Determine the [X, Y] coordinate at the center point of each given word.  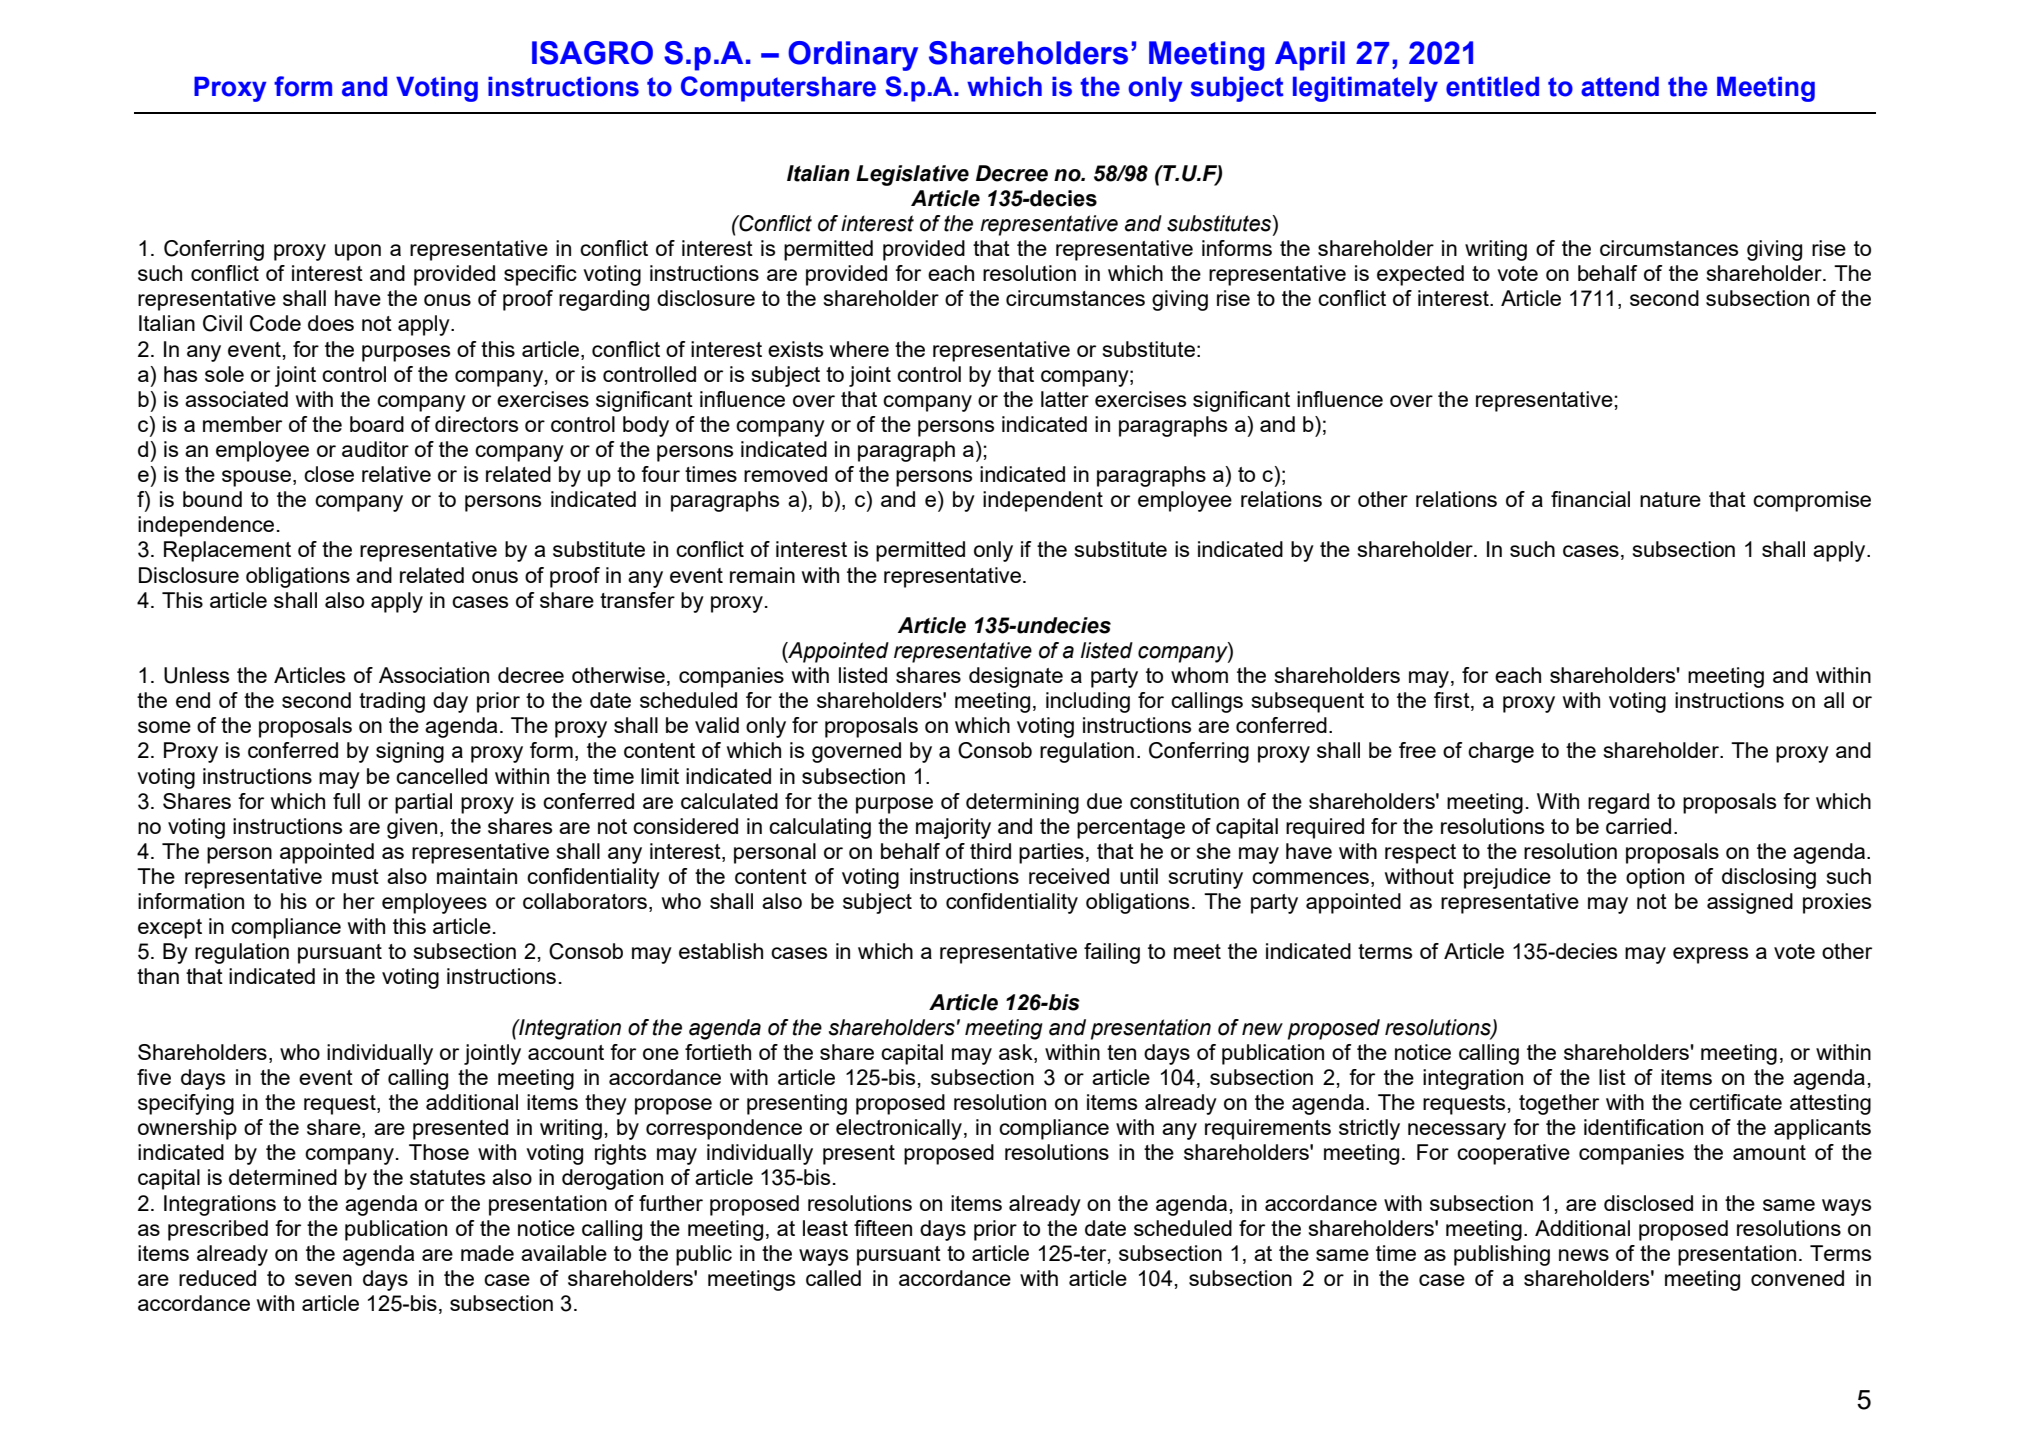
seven [323, 1280]
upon [358, 252]
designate [1016, 677]
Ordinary [853, 56]
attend [1620, 86]
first [1453, 701]
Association [434, 675]
